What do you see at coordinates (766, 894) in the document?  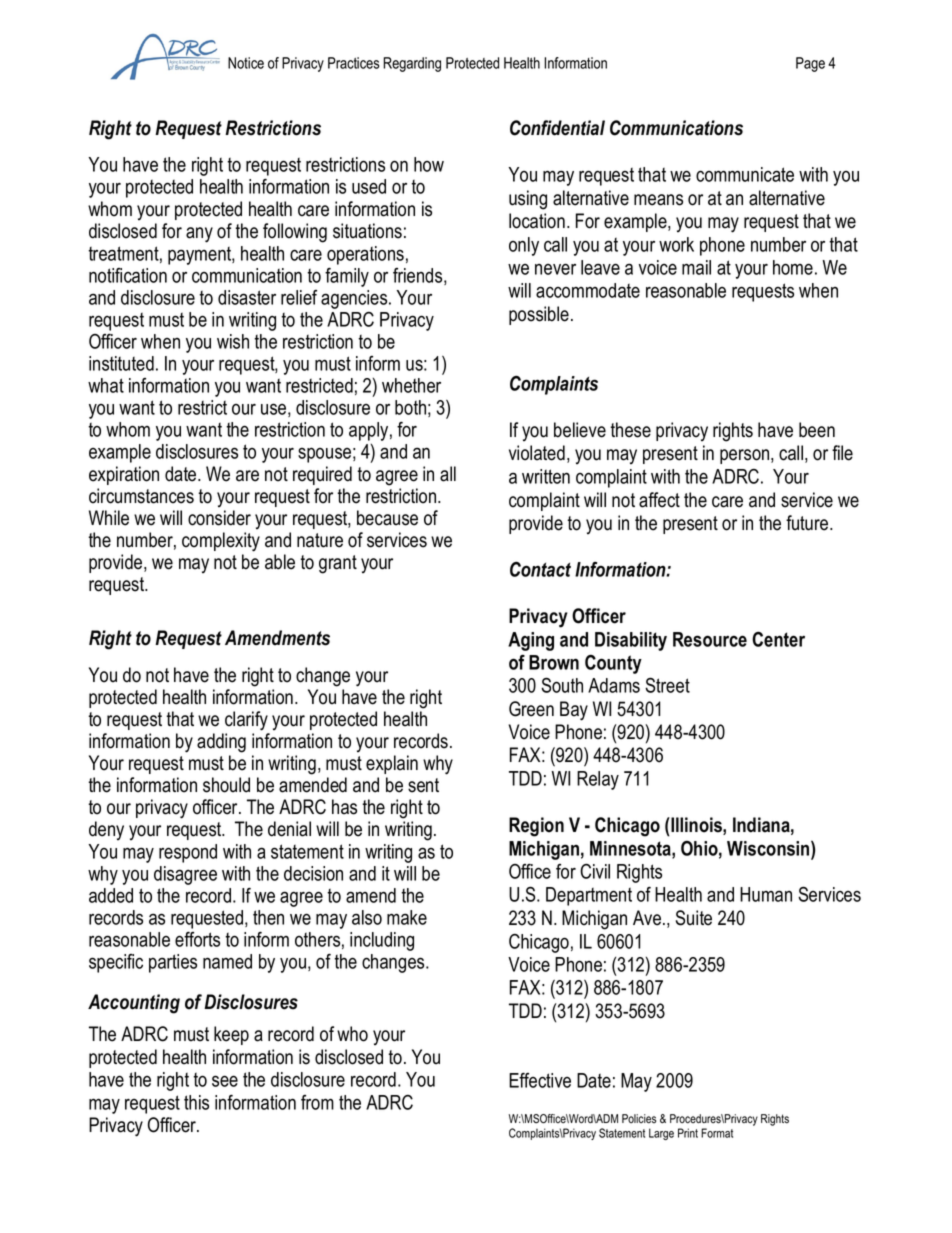 I see `Human` at bounding box center [766, 894].
